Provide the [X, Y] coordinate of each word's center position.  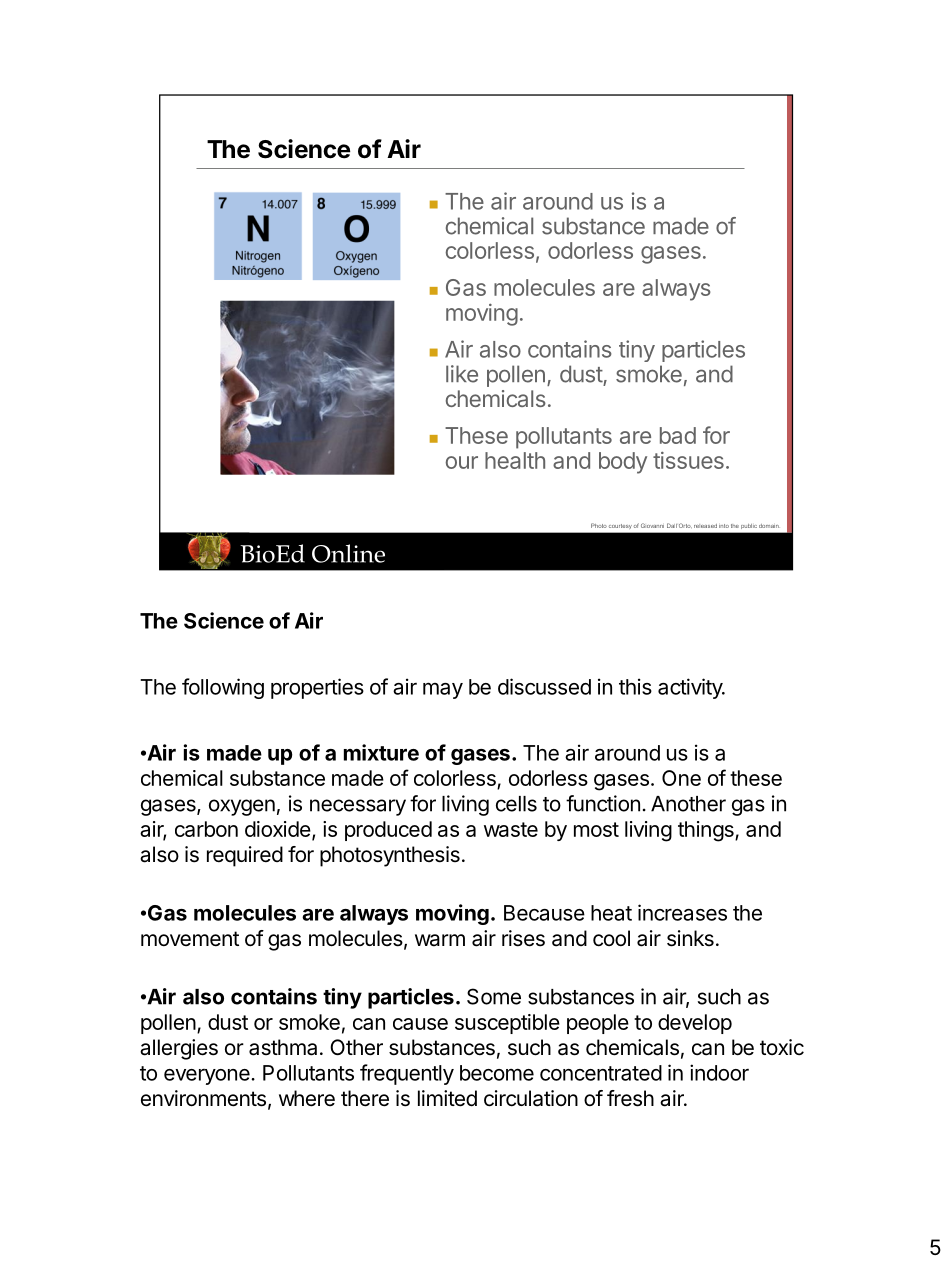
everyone [208, 1077]
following [223, 688]
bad [678, 435]
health [515, 460]
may [443, 690]
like [462, 374]
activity [691, 688]
